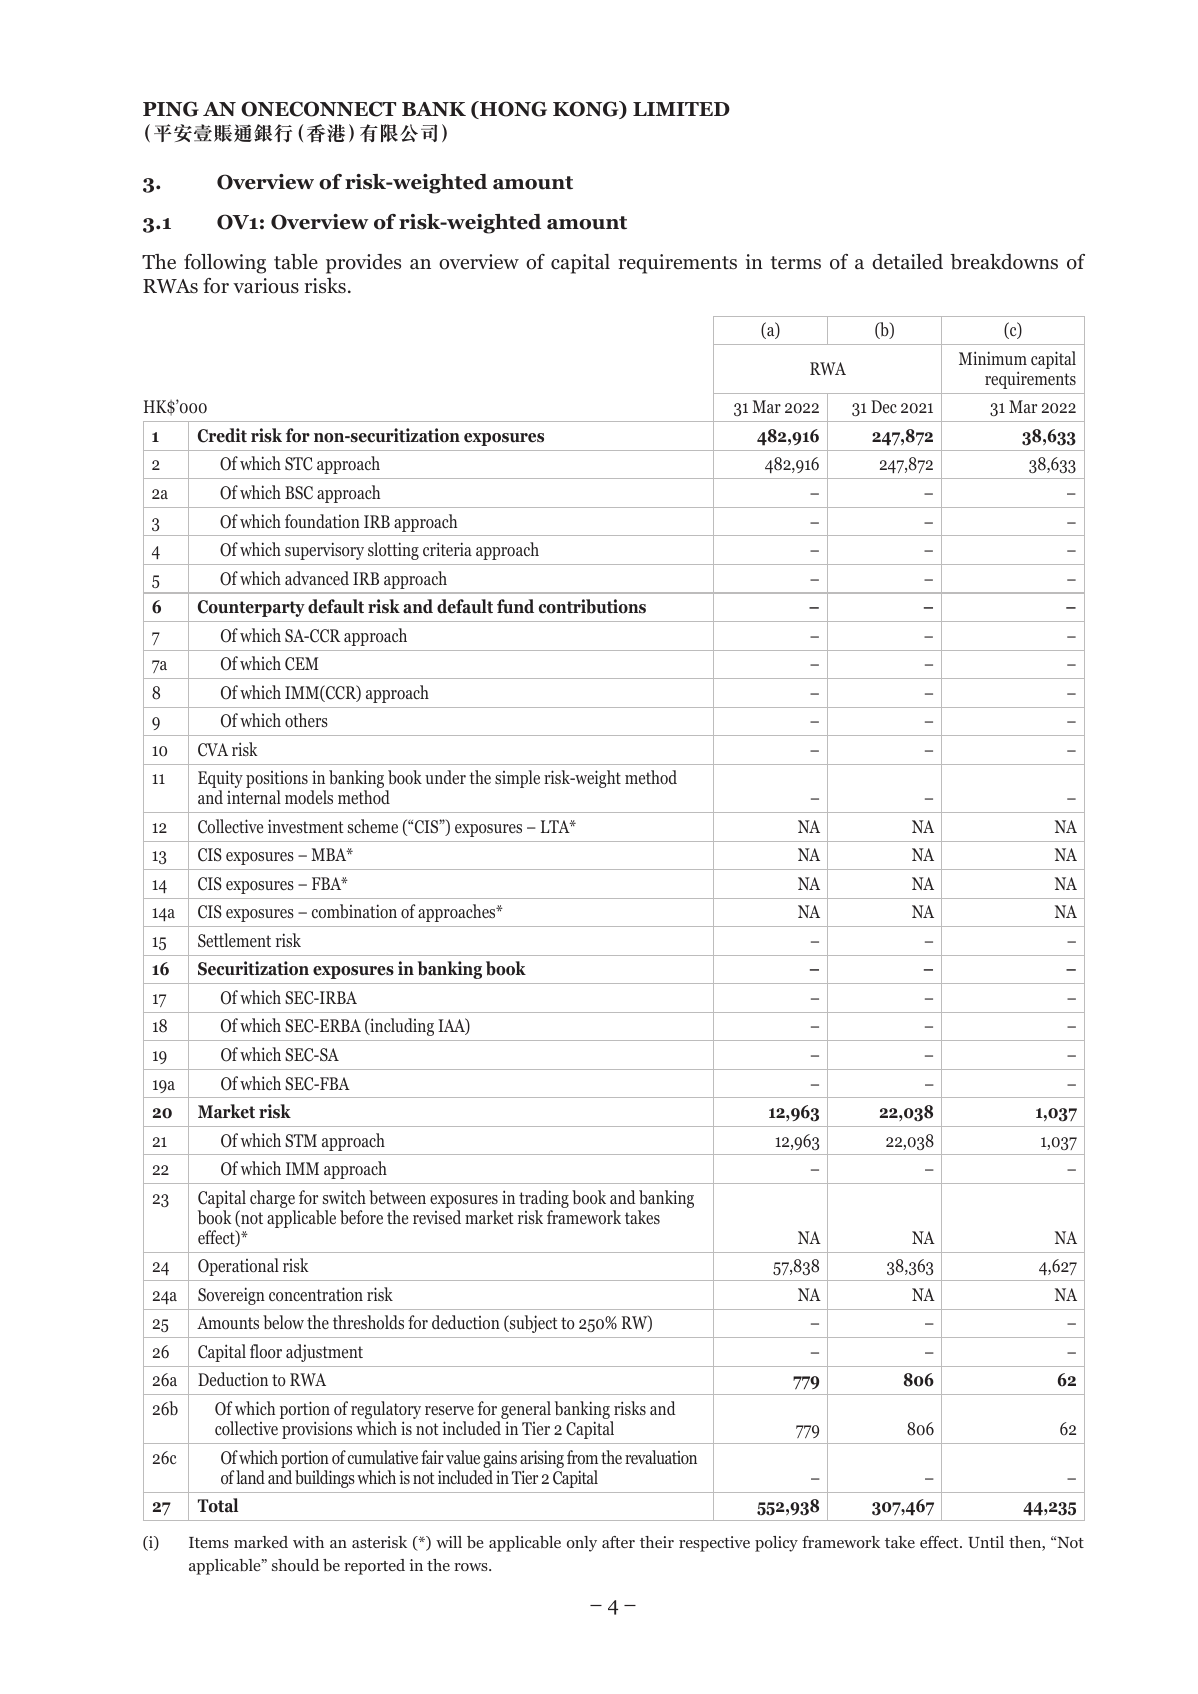 This document has height=1694, width=1198. What do you see at coordinates (299, 493) in the document?
I see `BSC` at bounding box center [299, 493].
